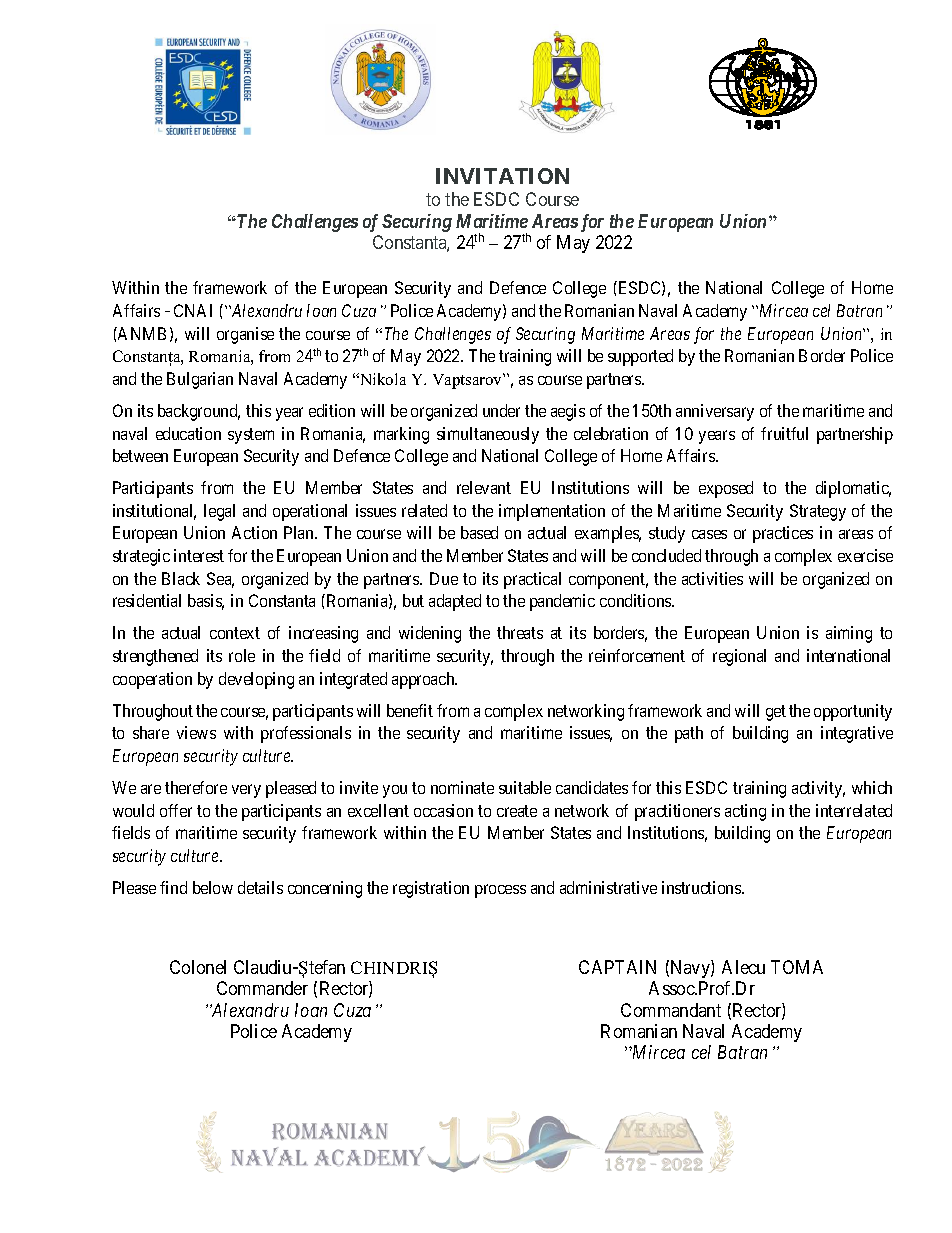 The height and width of the screenshot is (1233, 952). Describe the element at coordinates (502, 176) in the screenshot. I see `INVITATION` at that location.
